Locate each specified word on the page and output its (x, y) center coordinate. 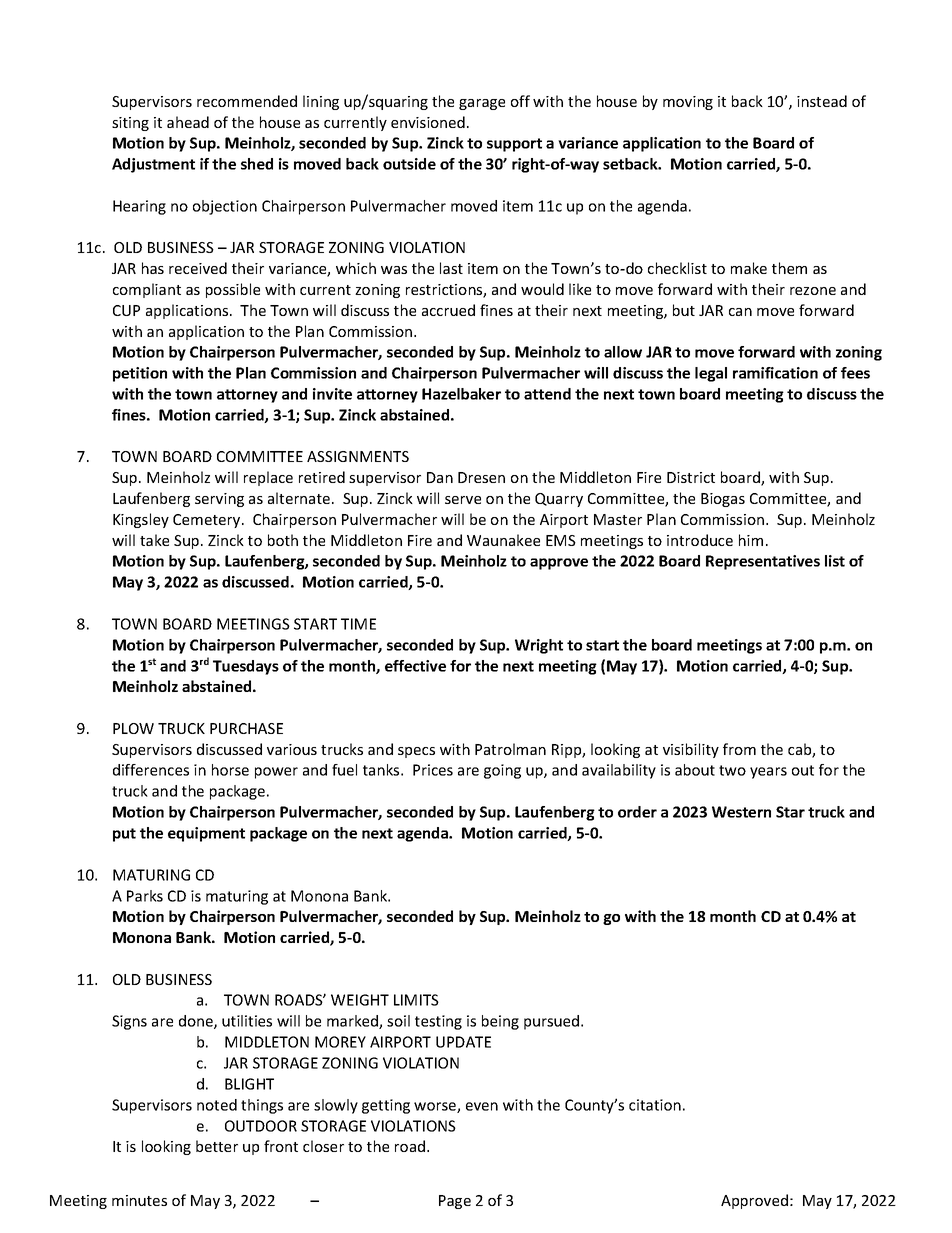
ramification (775, 373)
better (217, 1146)
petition (140, 374)
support (514, 145)
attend (547, 394)
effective (415, 666)
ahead (188, 122)
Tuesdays (246, 667)
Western (741, 812)
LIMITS (416, 1000)
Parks (145, 896)
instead (822, 101)
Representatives (763, 562)
